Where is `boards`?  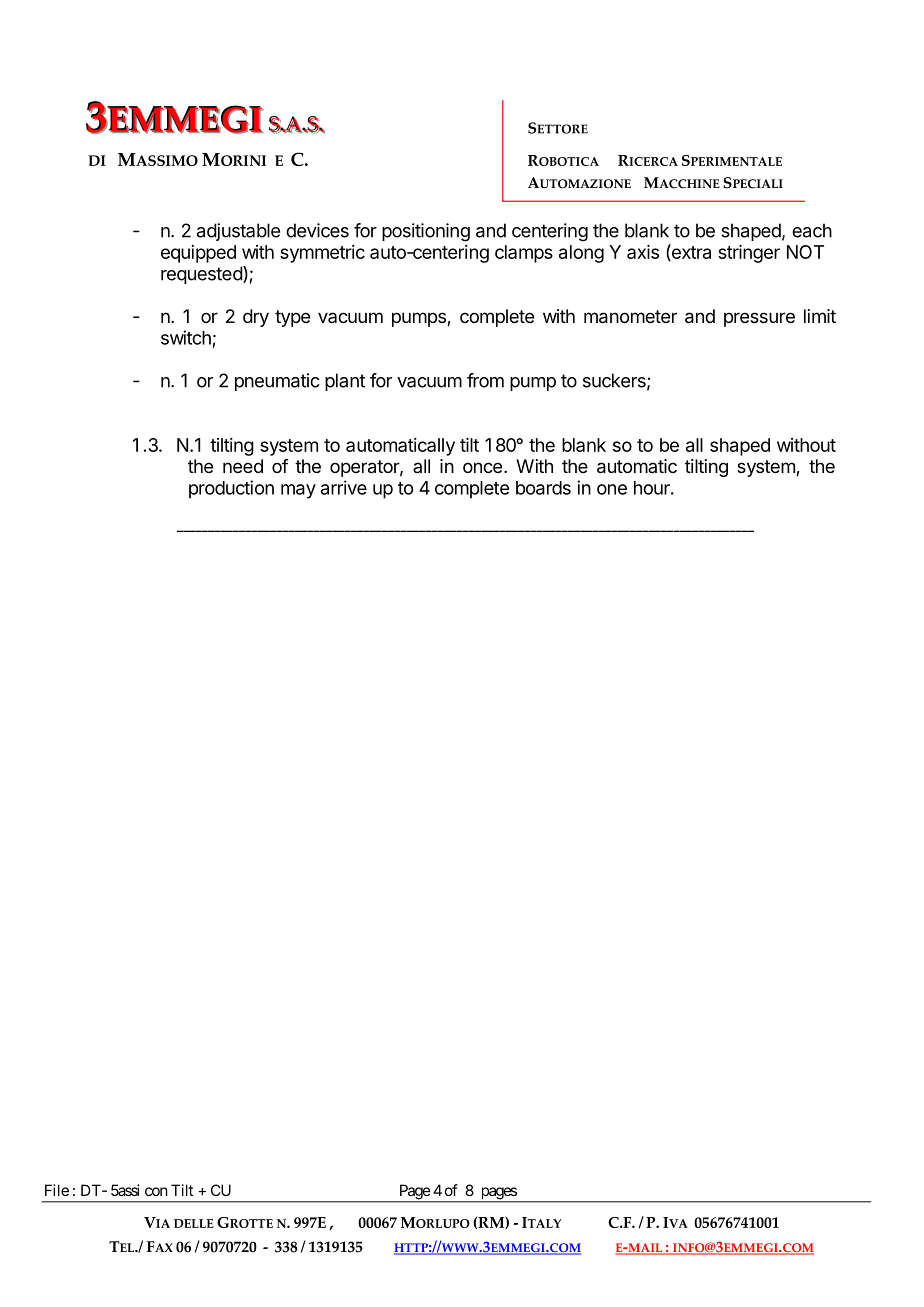
boards is located at coordinates (543, 488).
